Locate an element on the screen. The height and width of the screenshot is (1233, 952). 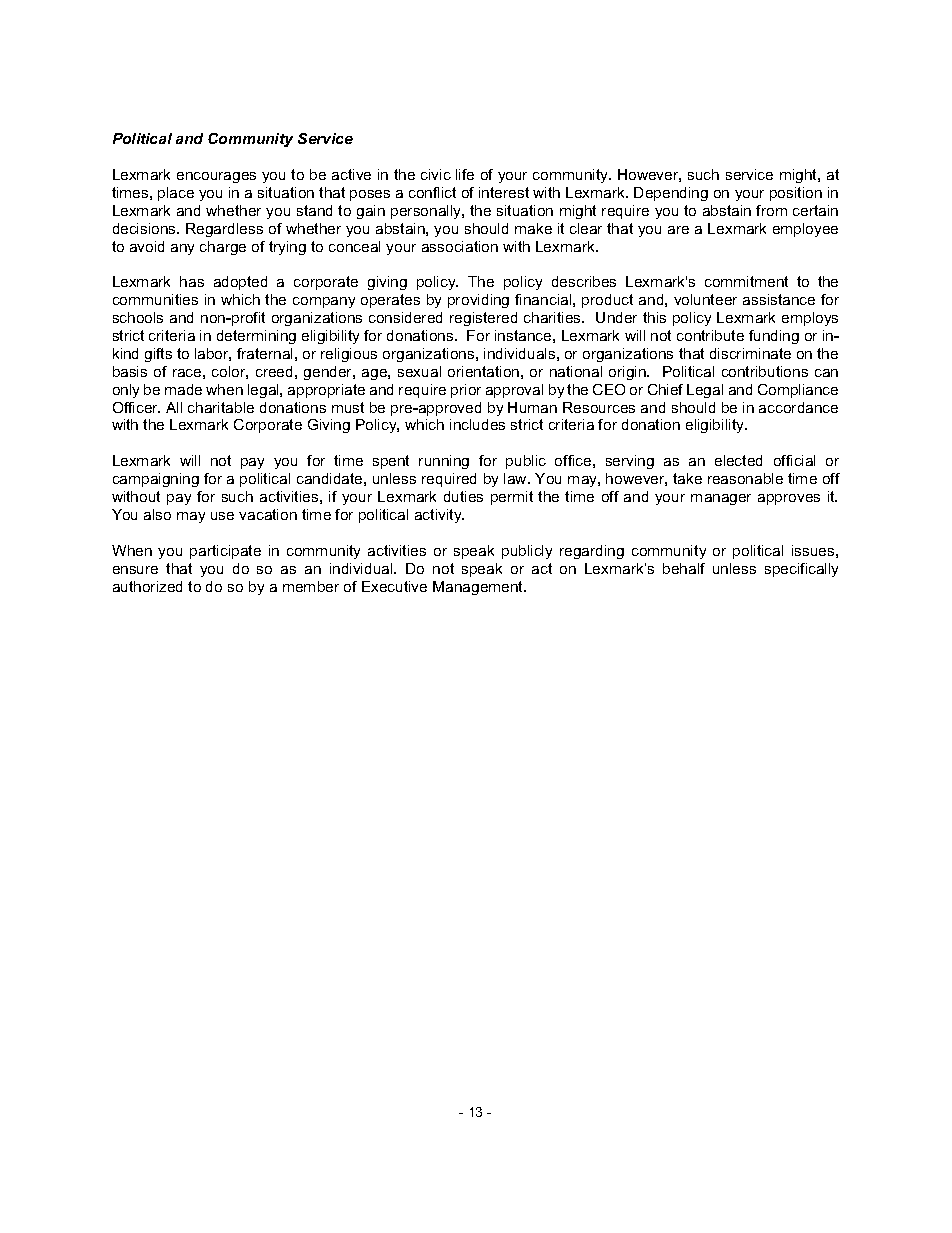
prior is located at coordinates (466, 391).
